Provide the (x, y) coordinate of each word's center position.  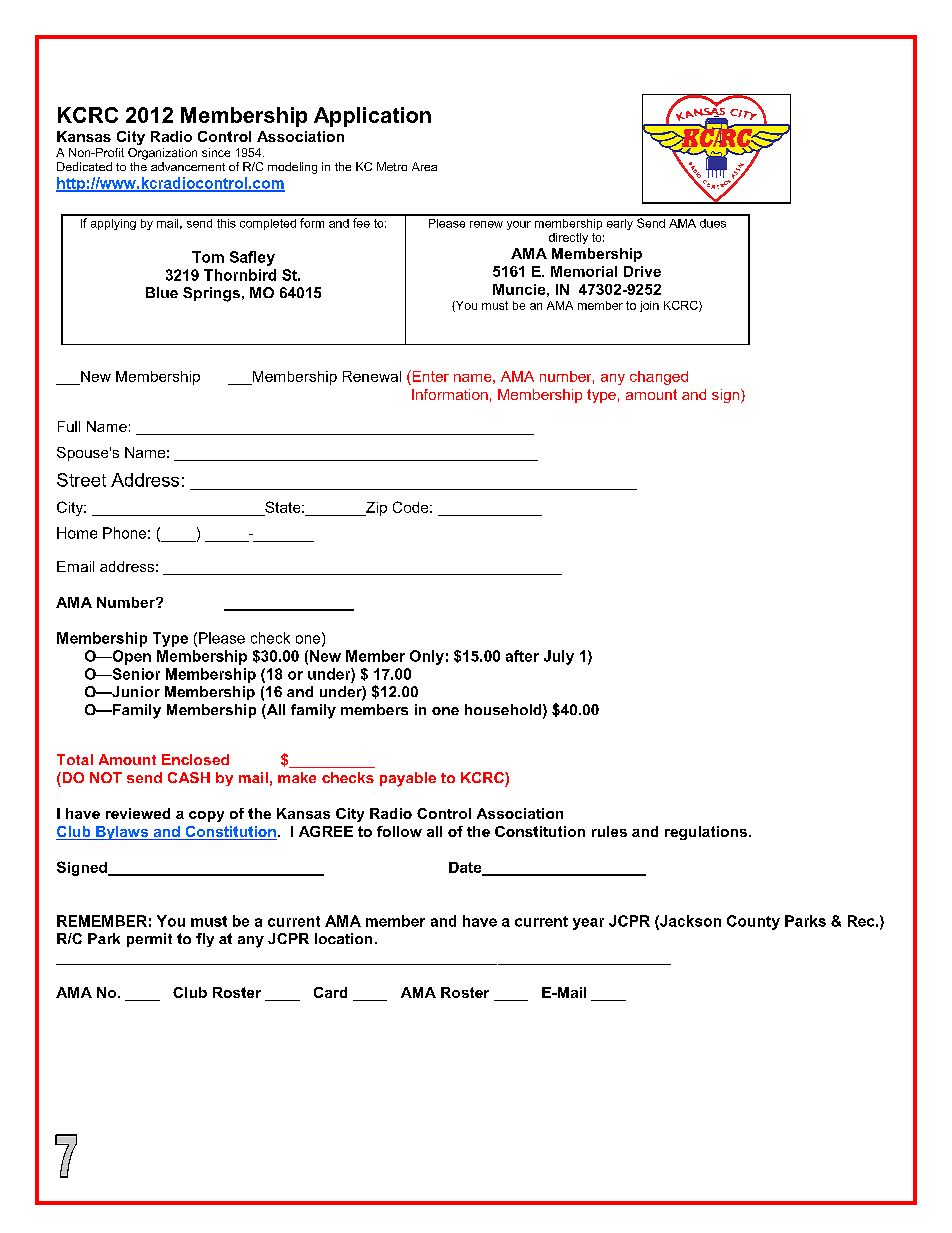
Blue (162, 292)
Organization (162, 154)
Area (424, 166)
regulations (706, 833)
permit (149, 940)
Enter (429, 376)
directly (568, 238)
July (559, 657)
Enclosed (195, 759)
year (588, 924)
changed (659, 378)
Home (77, 533)
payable (408, 779)
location (343, 938)
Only (427, 657)
